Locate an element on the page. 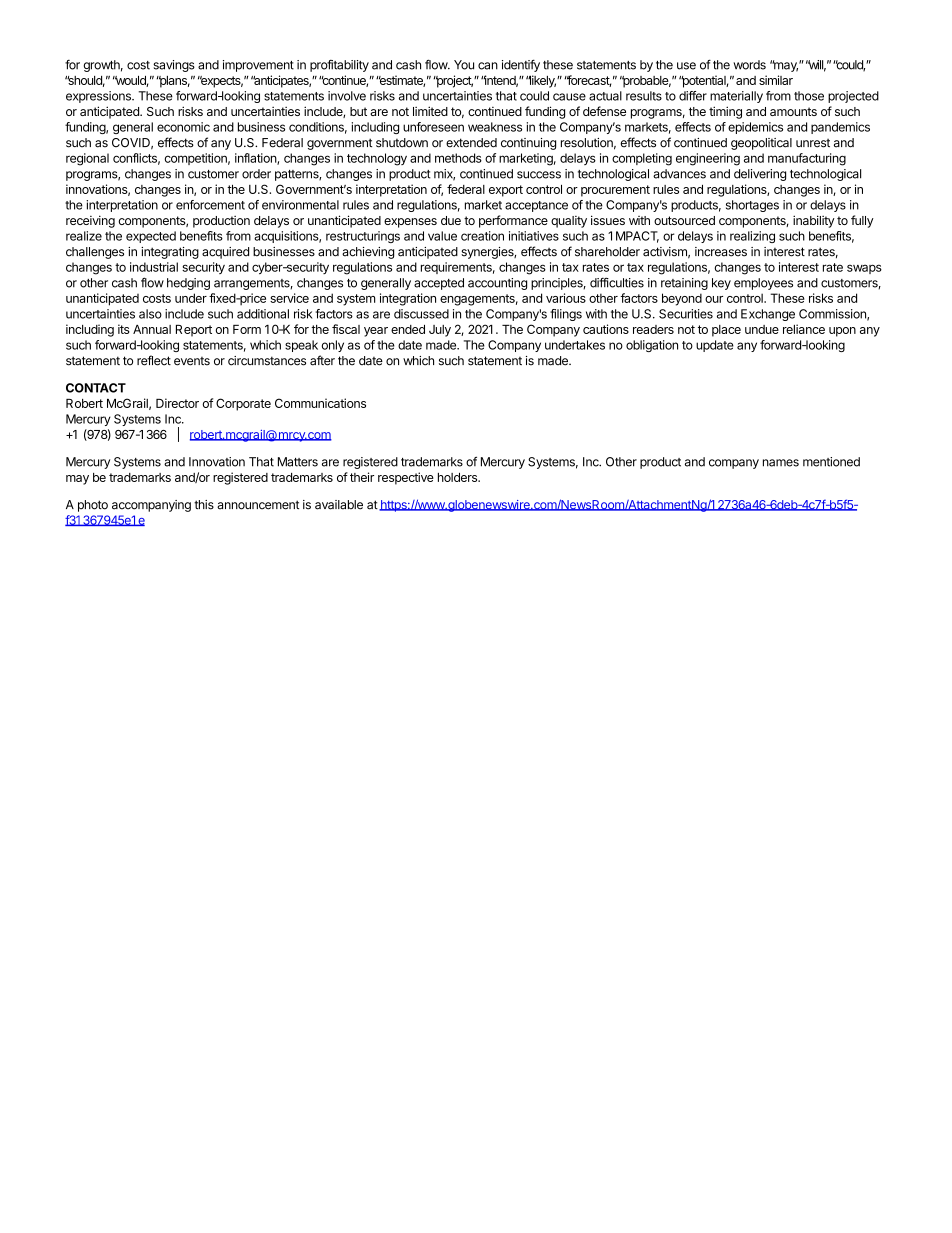 Image resolution: width=952 pixels, height=1233 pixels. savings is located at coordinates (174, 66).
